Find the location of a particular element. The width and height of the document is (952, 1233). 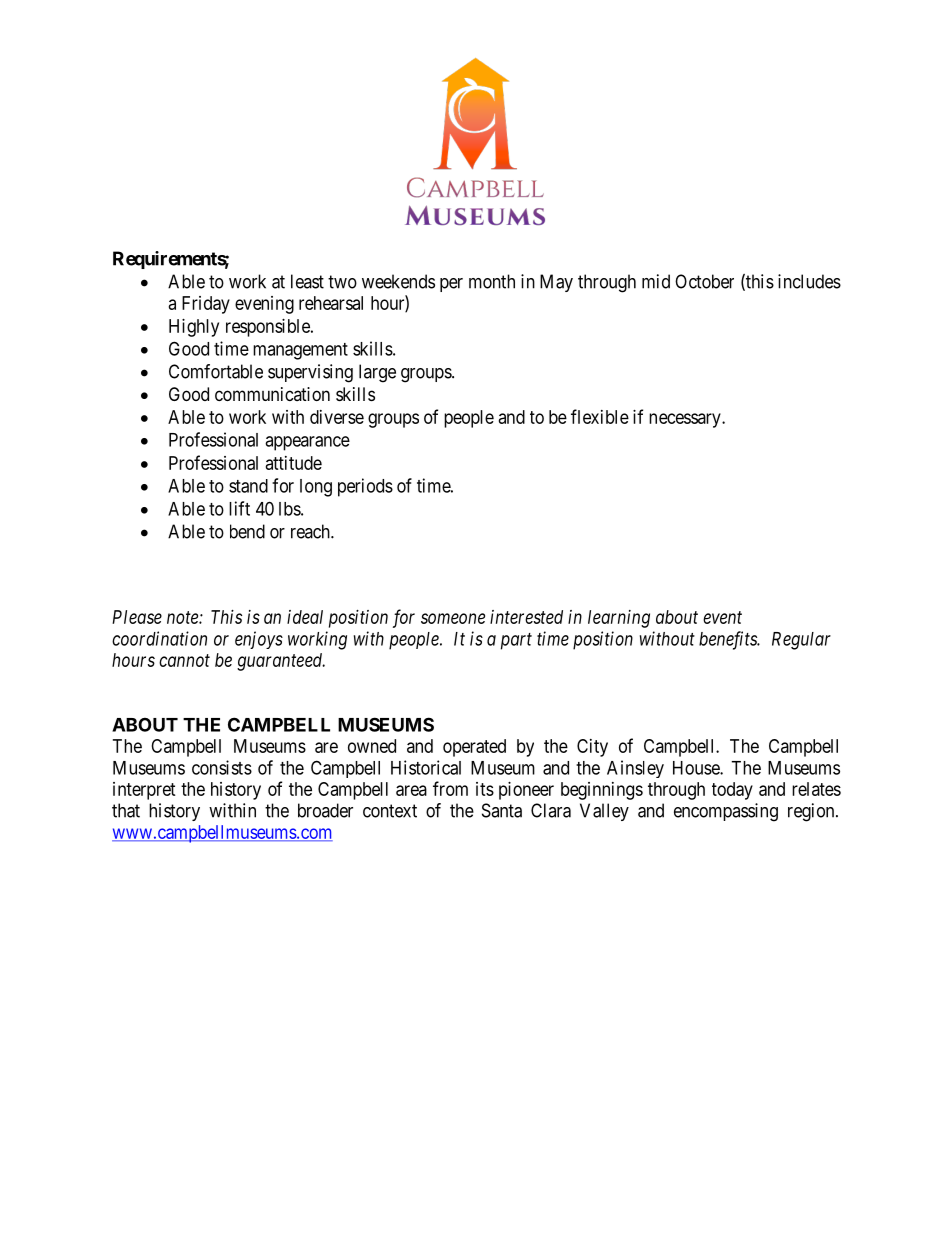

benefits is located at coordinates (729, 640).
